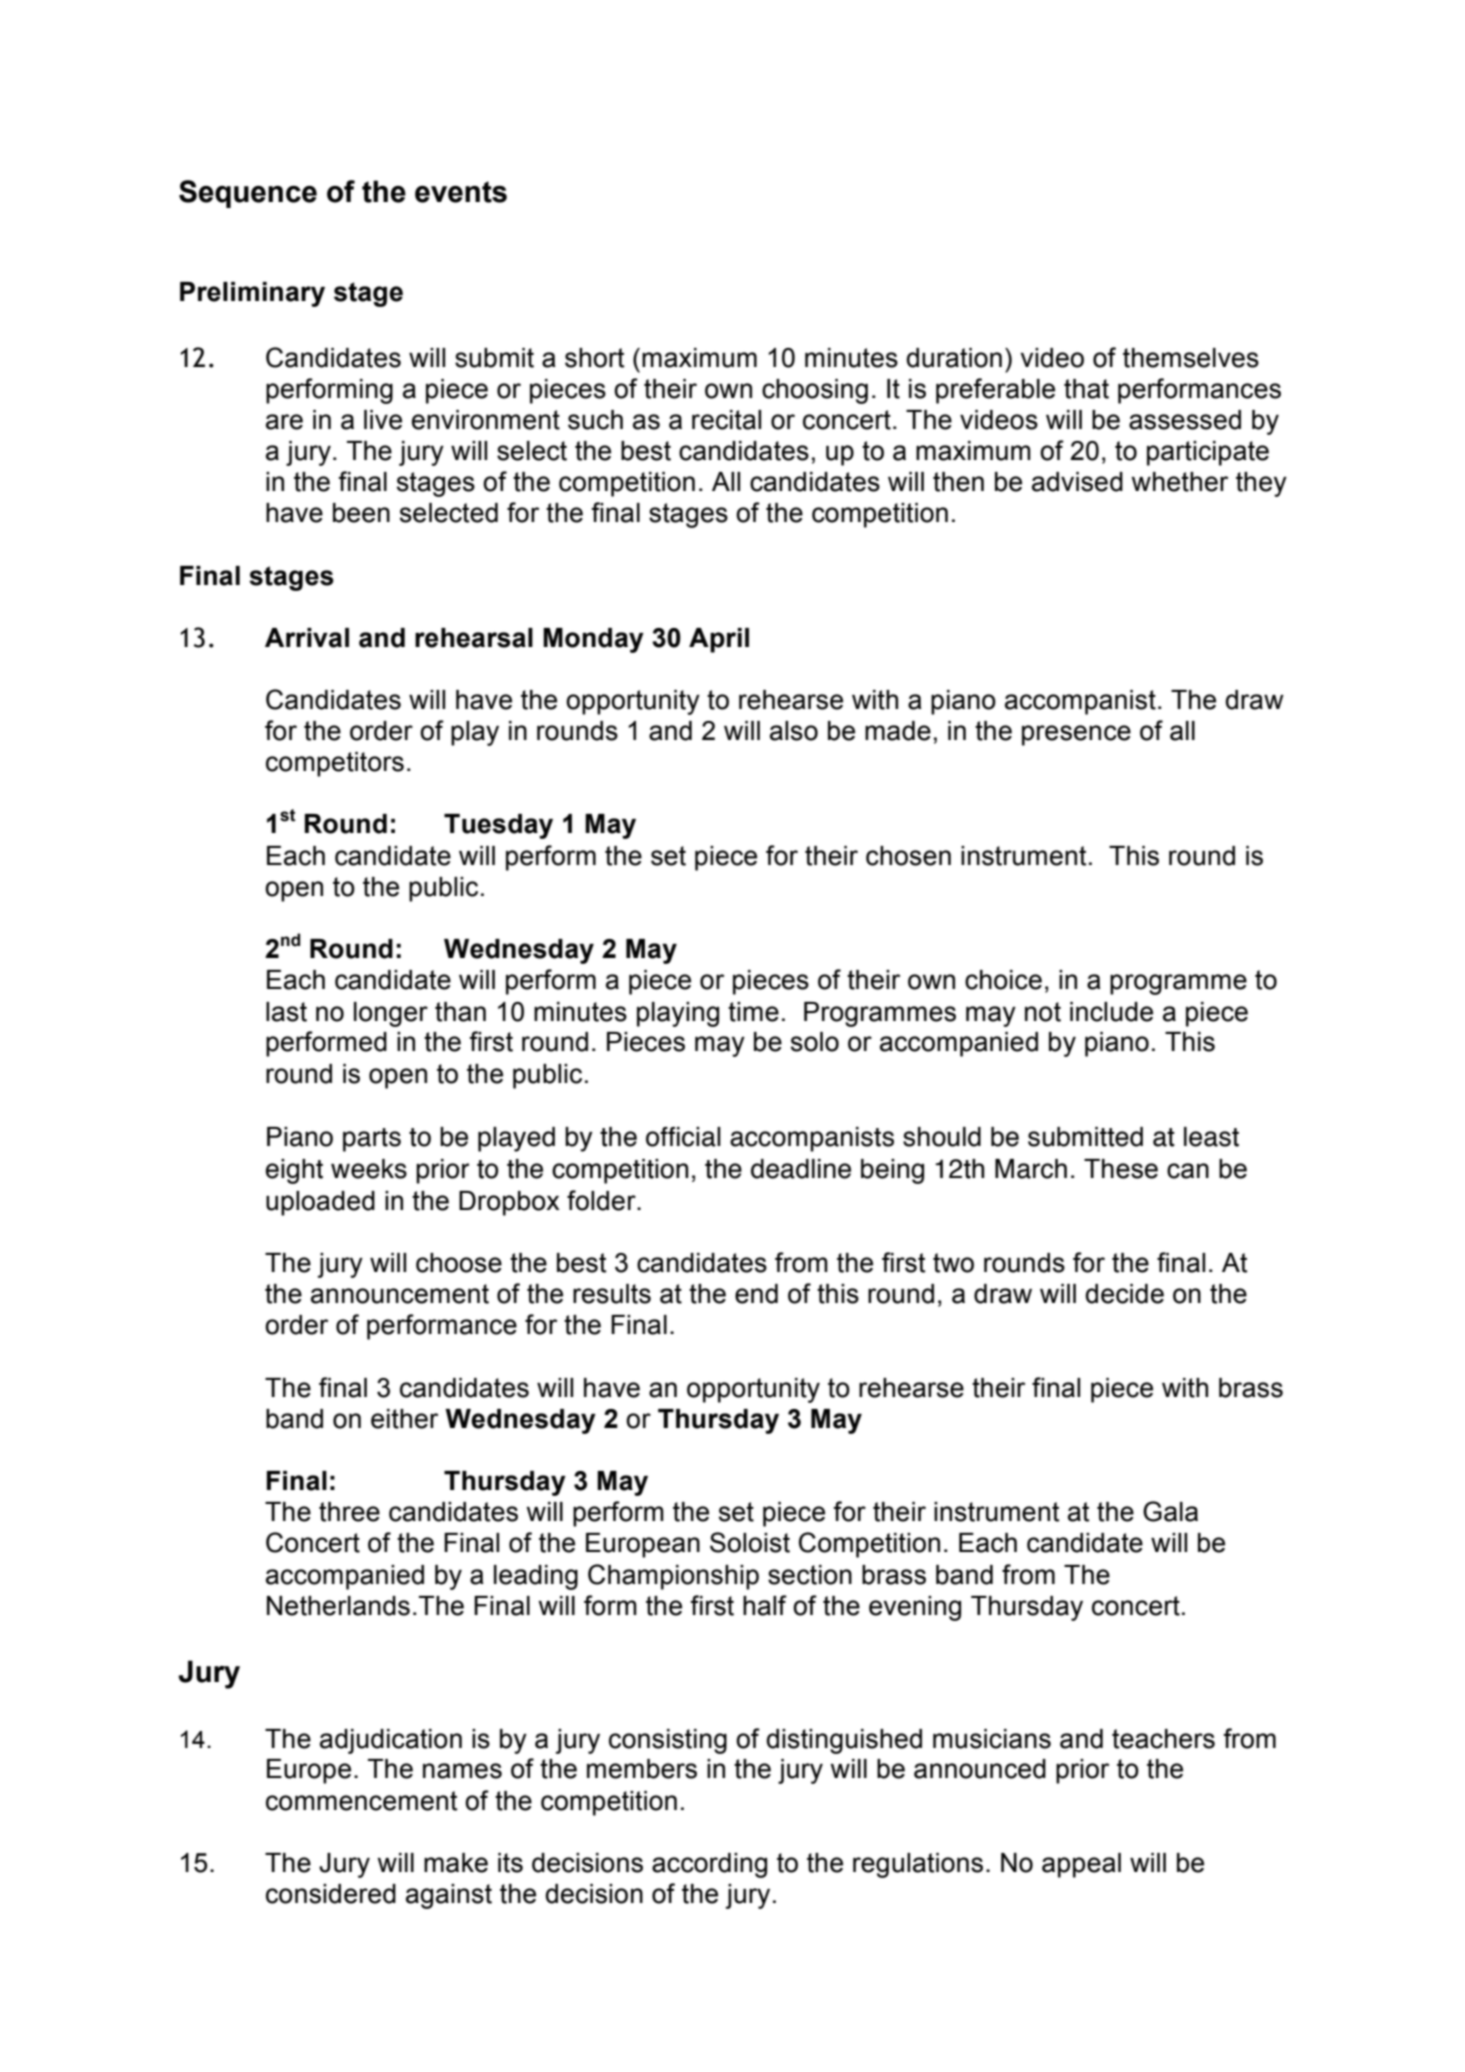 The image size is (1465, 2072). What do you see at coordinates (753, 1012) in the page?
I see `time` at bounding box center [753, 1012].
